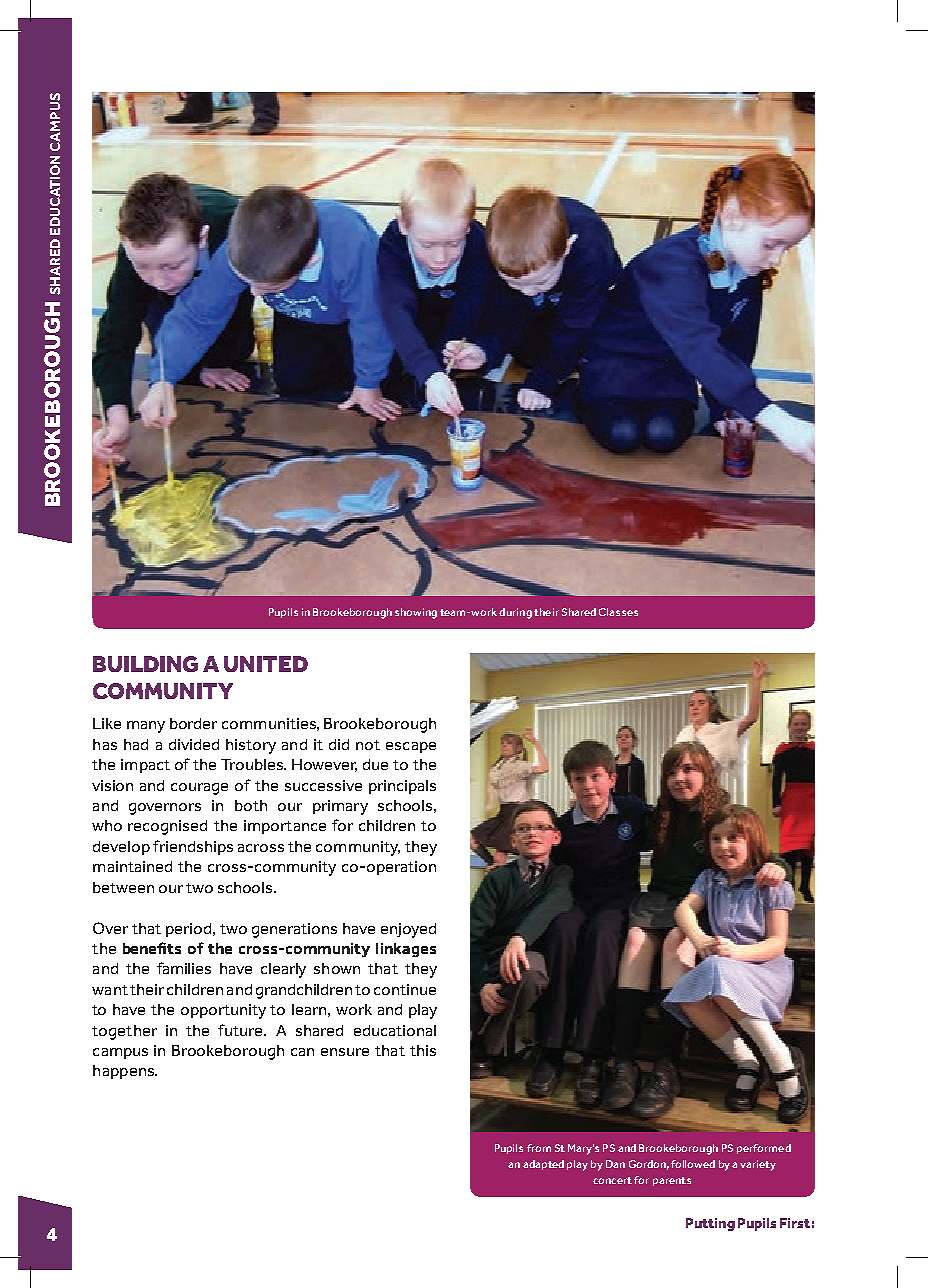 The image size is (928, 1288). I want to click on this, so click(423, 1050).
